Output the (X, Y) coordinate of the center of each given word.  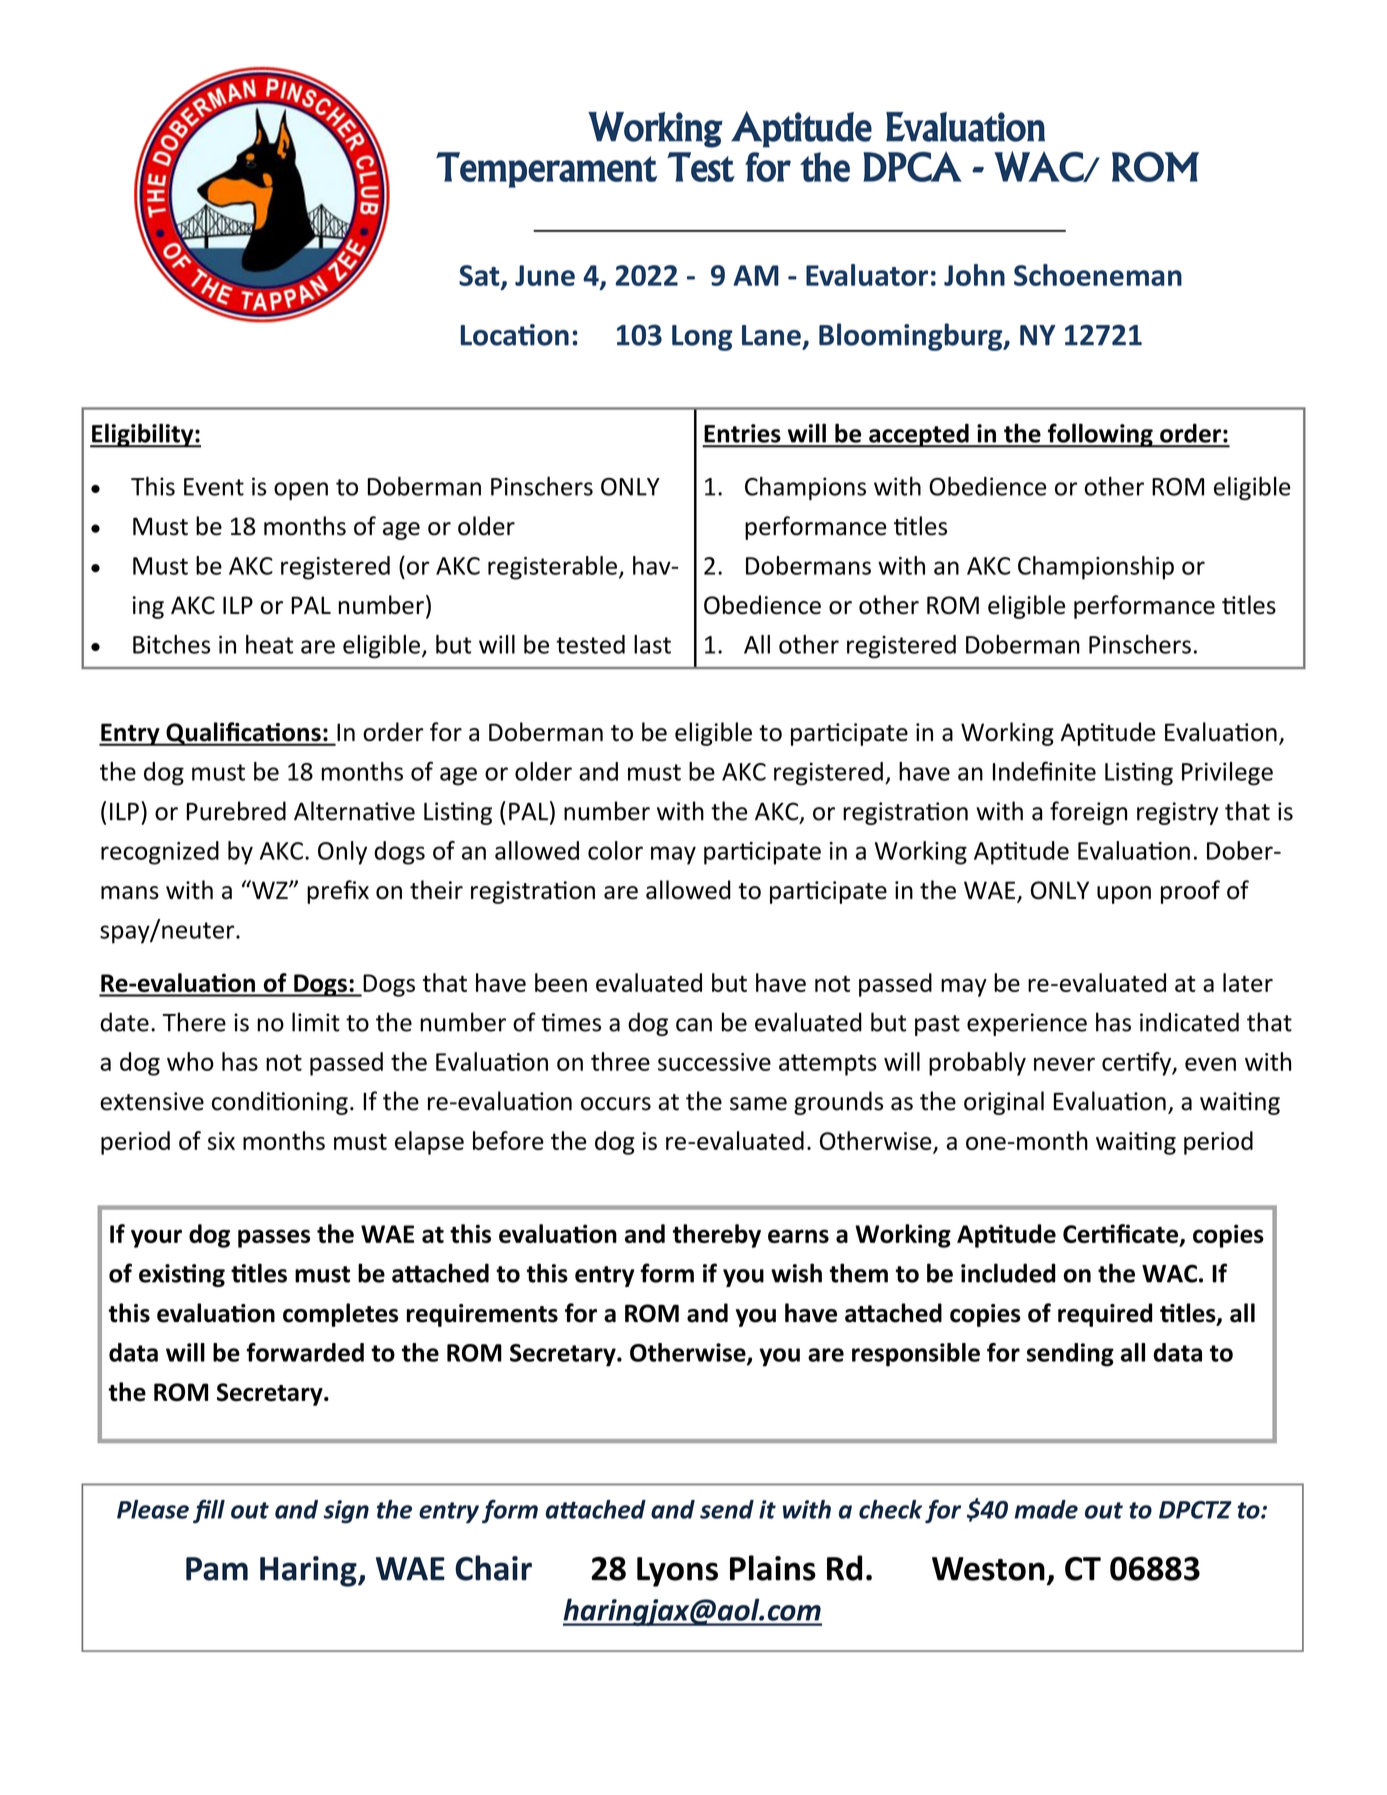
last (652, 644)
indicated (1189, 1022)
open (301, 491)
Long (702, 338)
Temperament (546, 170)
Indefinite (1044, 771)
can (694, 1025)
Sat (480, 276)
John (974, 275)
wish (796, 1273)
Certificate (1122, 1235)
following (1100, 435)
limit (316, 1022)
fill (209, 1511)
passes (274, 1238)
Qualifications (243, 734)
